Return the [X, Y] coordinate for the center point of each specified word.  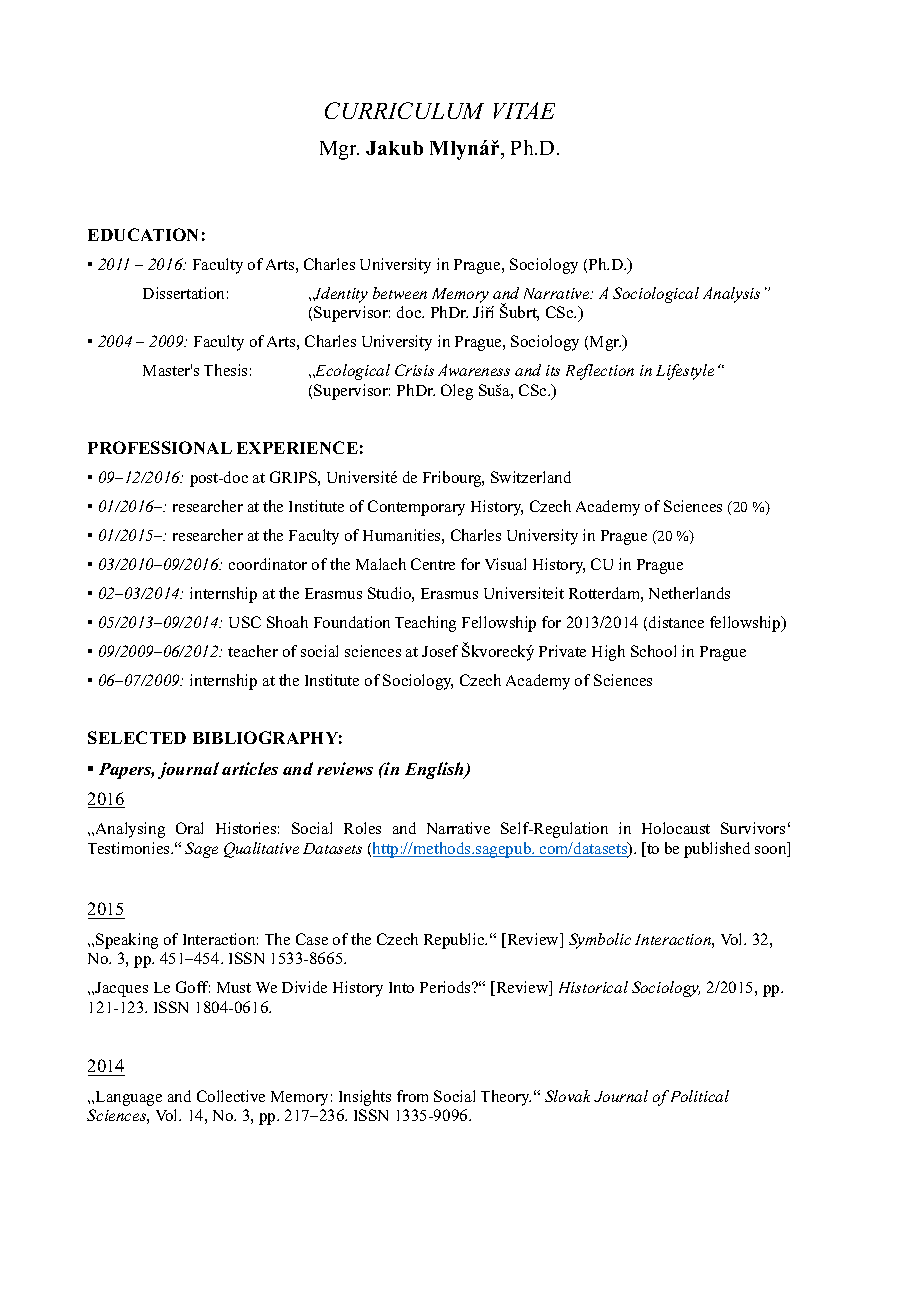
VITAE [524, 110]
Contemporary [416, 508]
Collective [231, 1096]
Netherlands [689, 593]
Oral [189, 828]
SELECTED [137, 737]
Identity [340, 295]
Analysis [731, 295]
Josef [440, 651]
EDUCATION [143, 234]
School [653, 651]
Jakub [394, 148]
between [400, 293]
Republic [455, 941]
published [717, 850]
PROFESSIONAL [160, 447]
